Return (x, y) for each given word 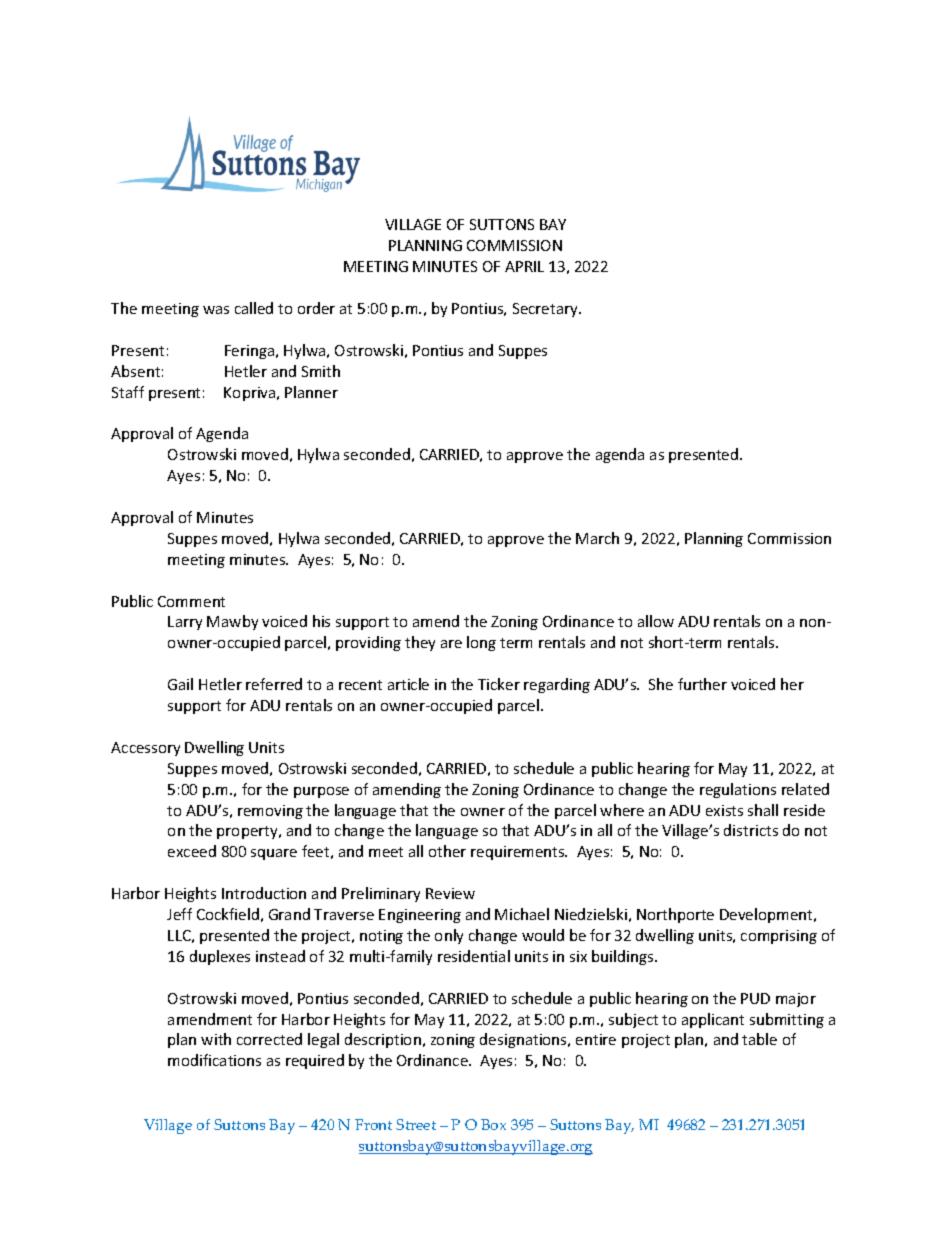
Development (767, 915)
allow (656, 621)
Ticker (499, 684)
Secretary (546, 310)
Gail (180, 684)
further (702, 684)
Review (450, 893)
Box (493, 1124)
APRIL (524, 266)
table (759, 1039)
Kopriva (251, 394)
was (216, 310)
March (597, 538)
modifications (214, 1060)
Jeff (179, 914)
